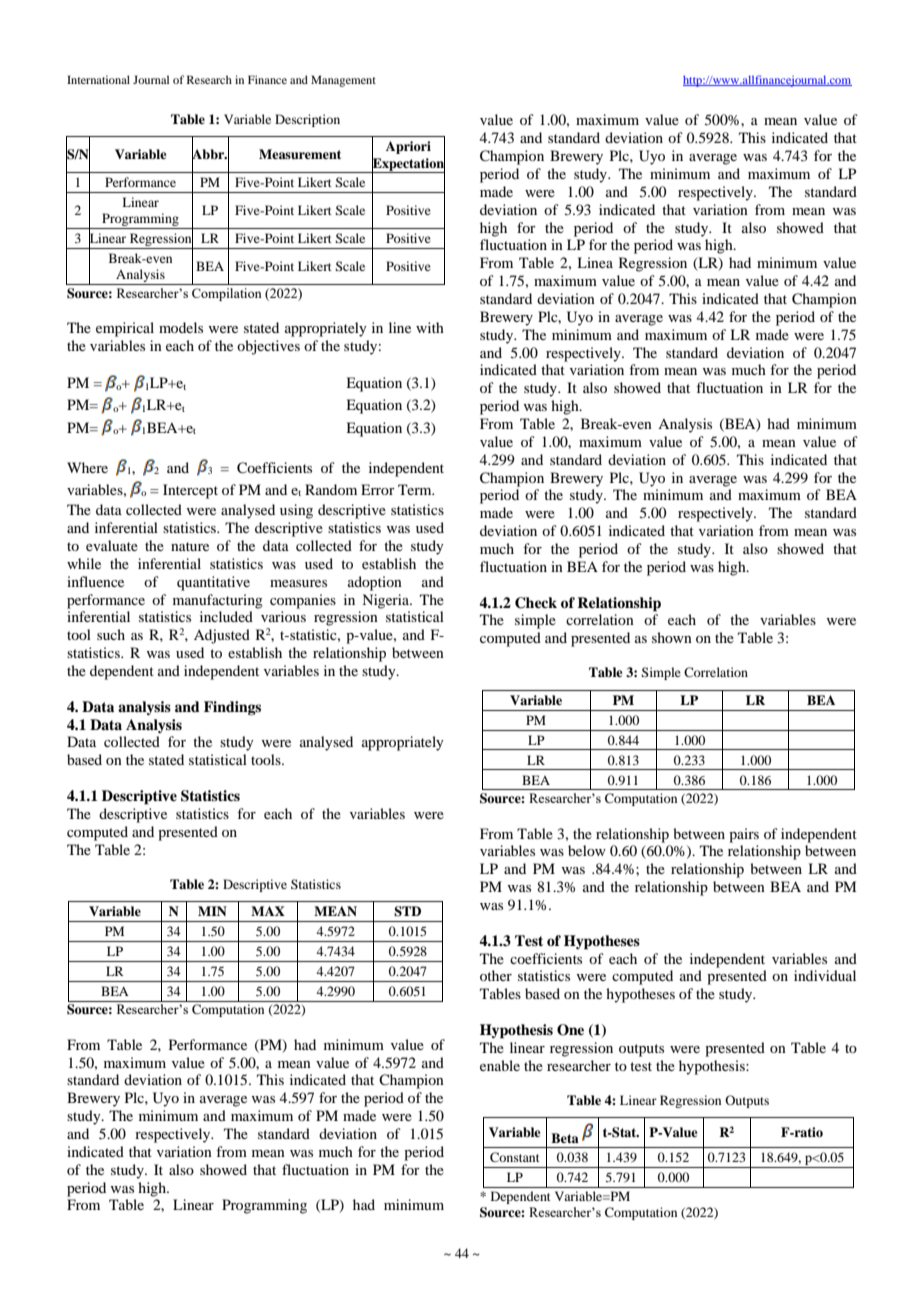  I want to click on Findings, so click(232, 708).
